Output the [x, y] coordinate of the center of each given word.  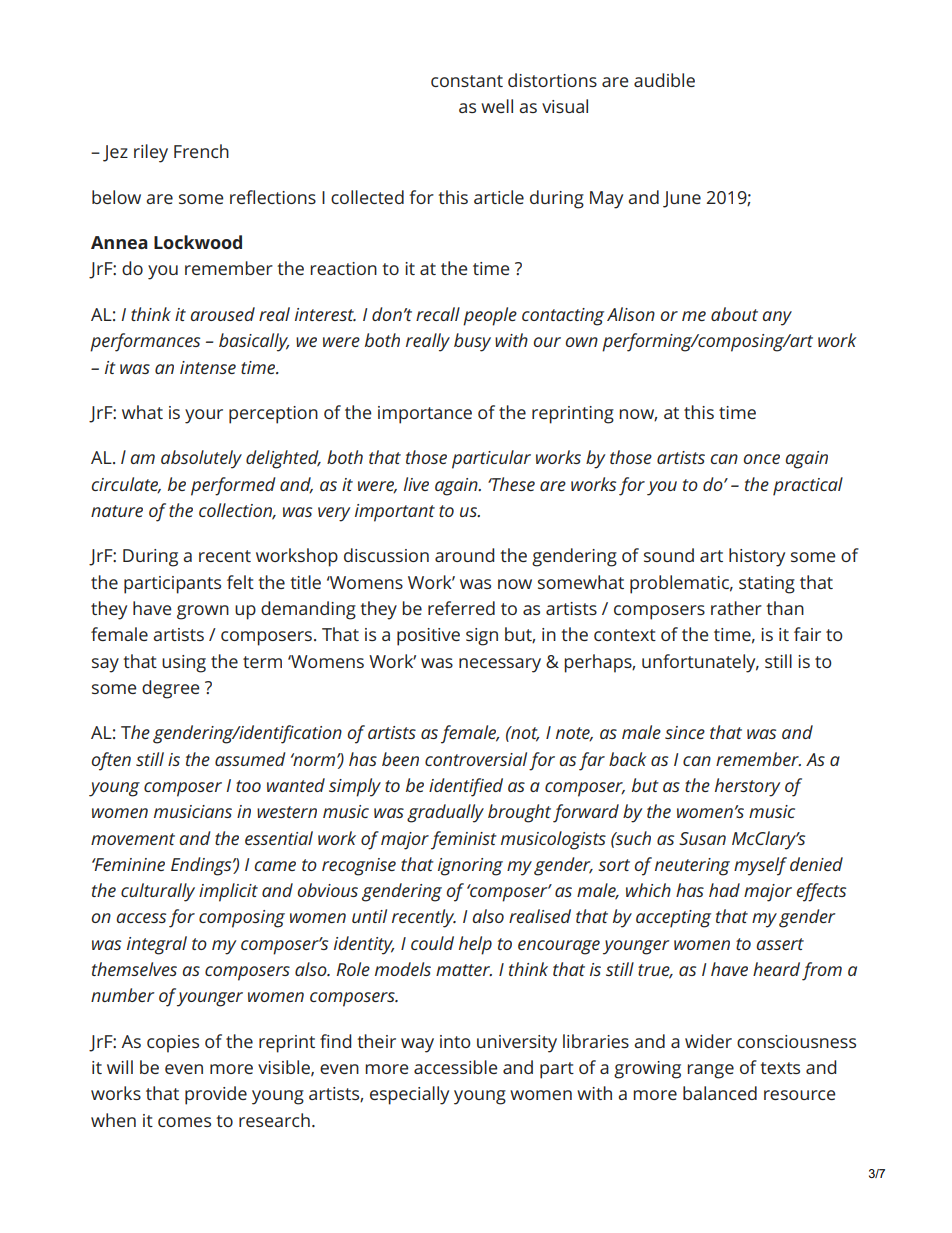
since [685, 732]
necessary [500, 665]
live [416, 484]
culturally [158, 892]
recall [438, 314]
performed [233, 486]
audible [664, 80]
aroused [222, 314]
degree [171, 689]
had [724, 890]
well [497, 106]
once [761, 459]
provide [216, 1095]
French [201, 151]
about [734, 314]
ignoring [470, 867]
